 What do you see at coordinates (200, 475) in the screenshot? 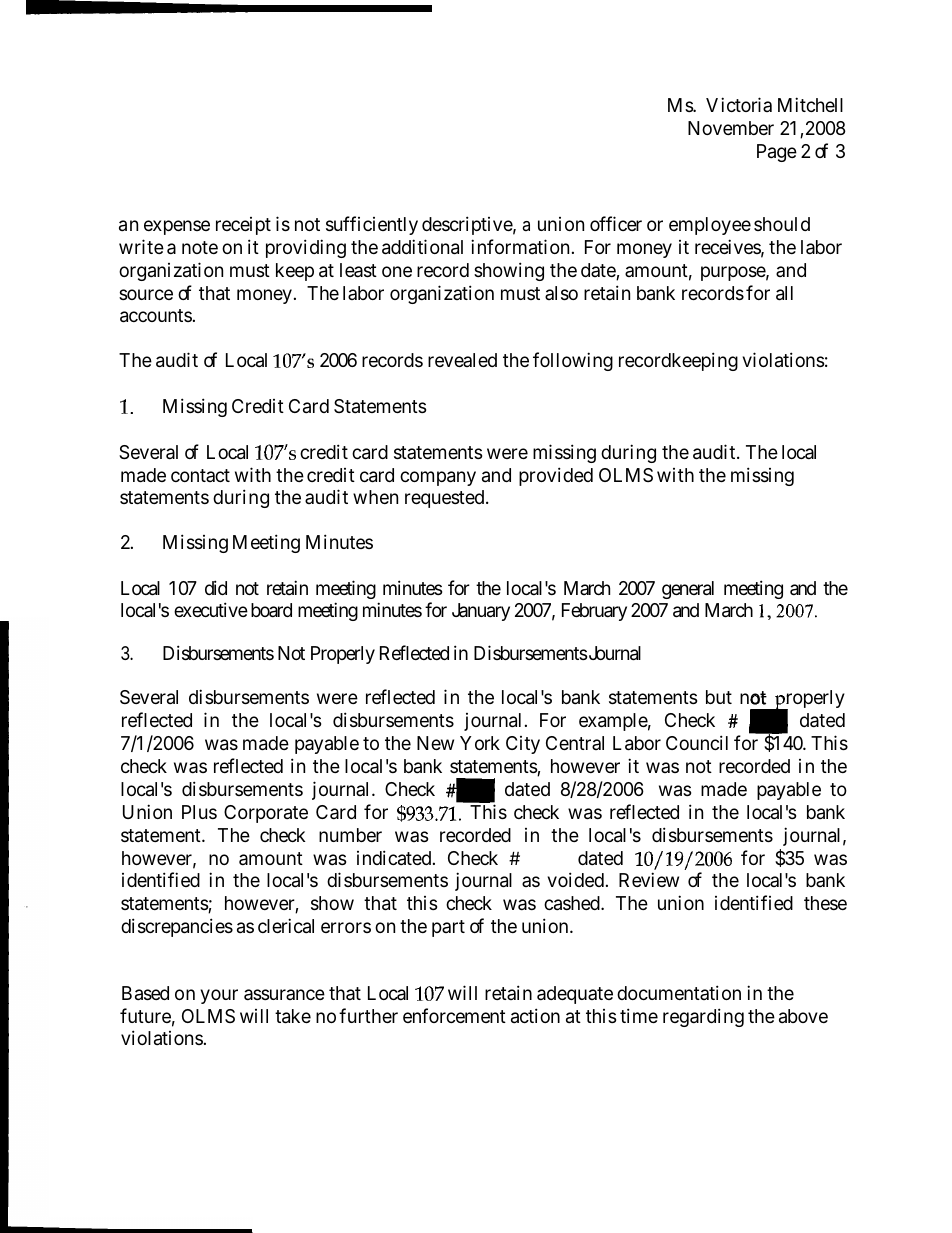
I see `contact` at bounding box center [200, 475].
